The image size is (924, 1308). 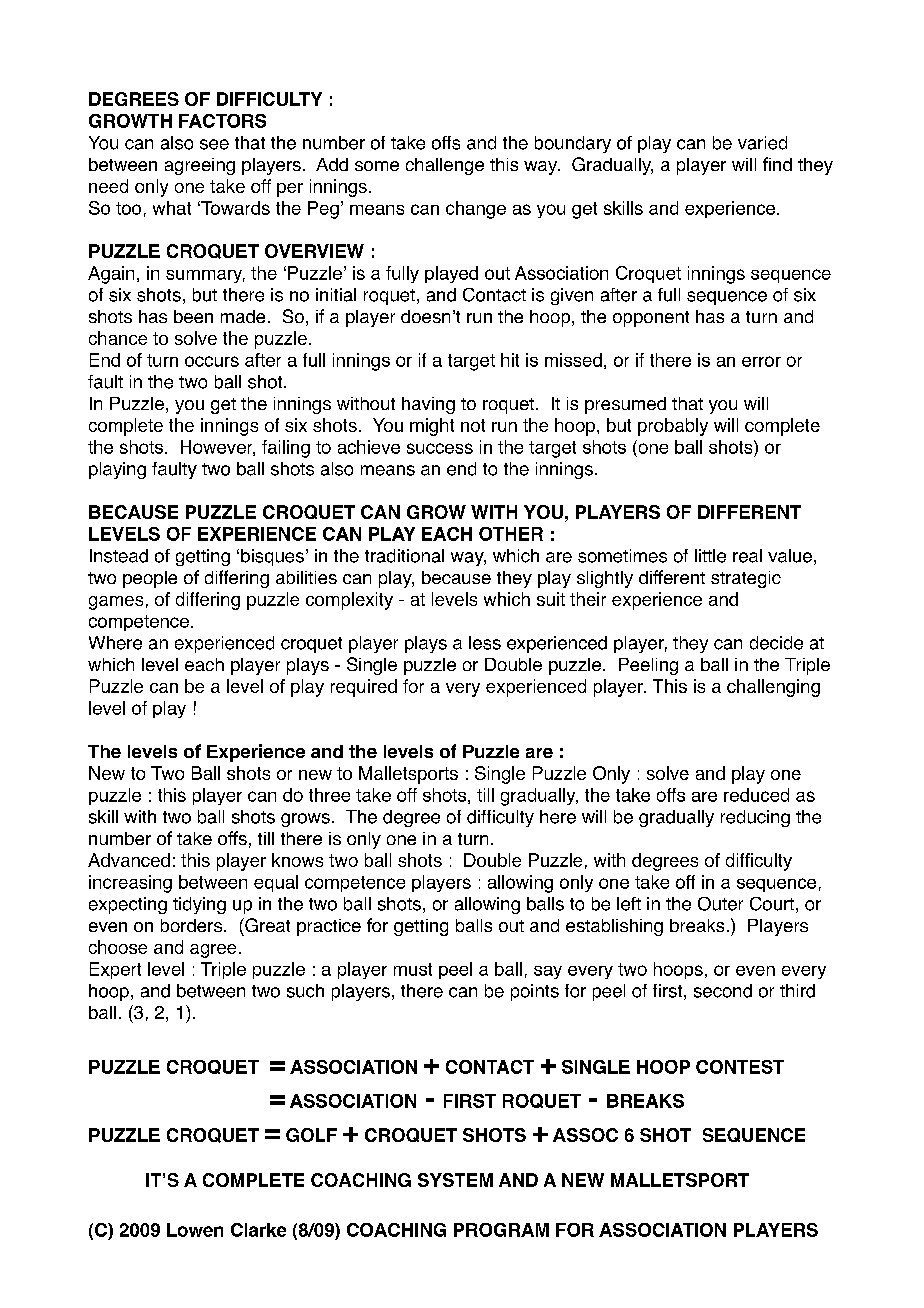 What do you see at coordinates (214, 144) in the screenshot?
I see `see` at bounding box center [214, 144].
